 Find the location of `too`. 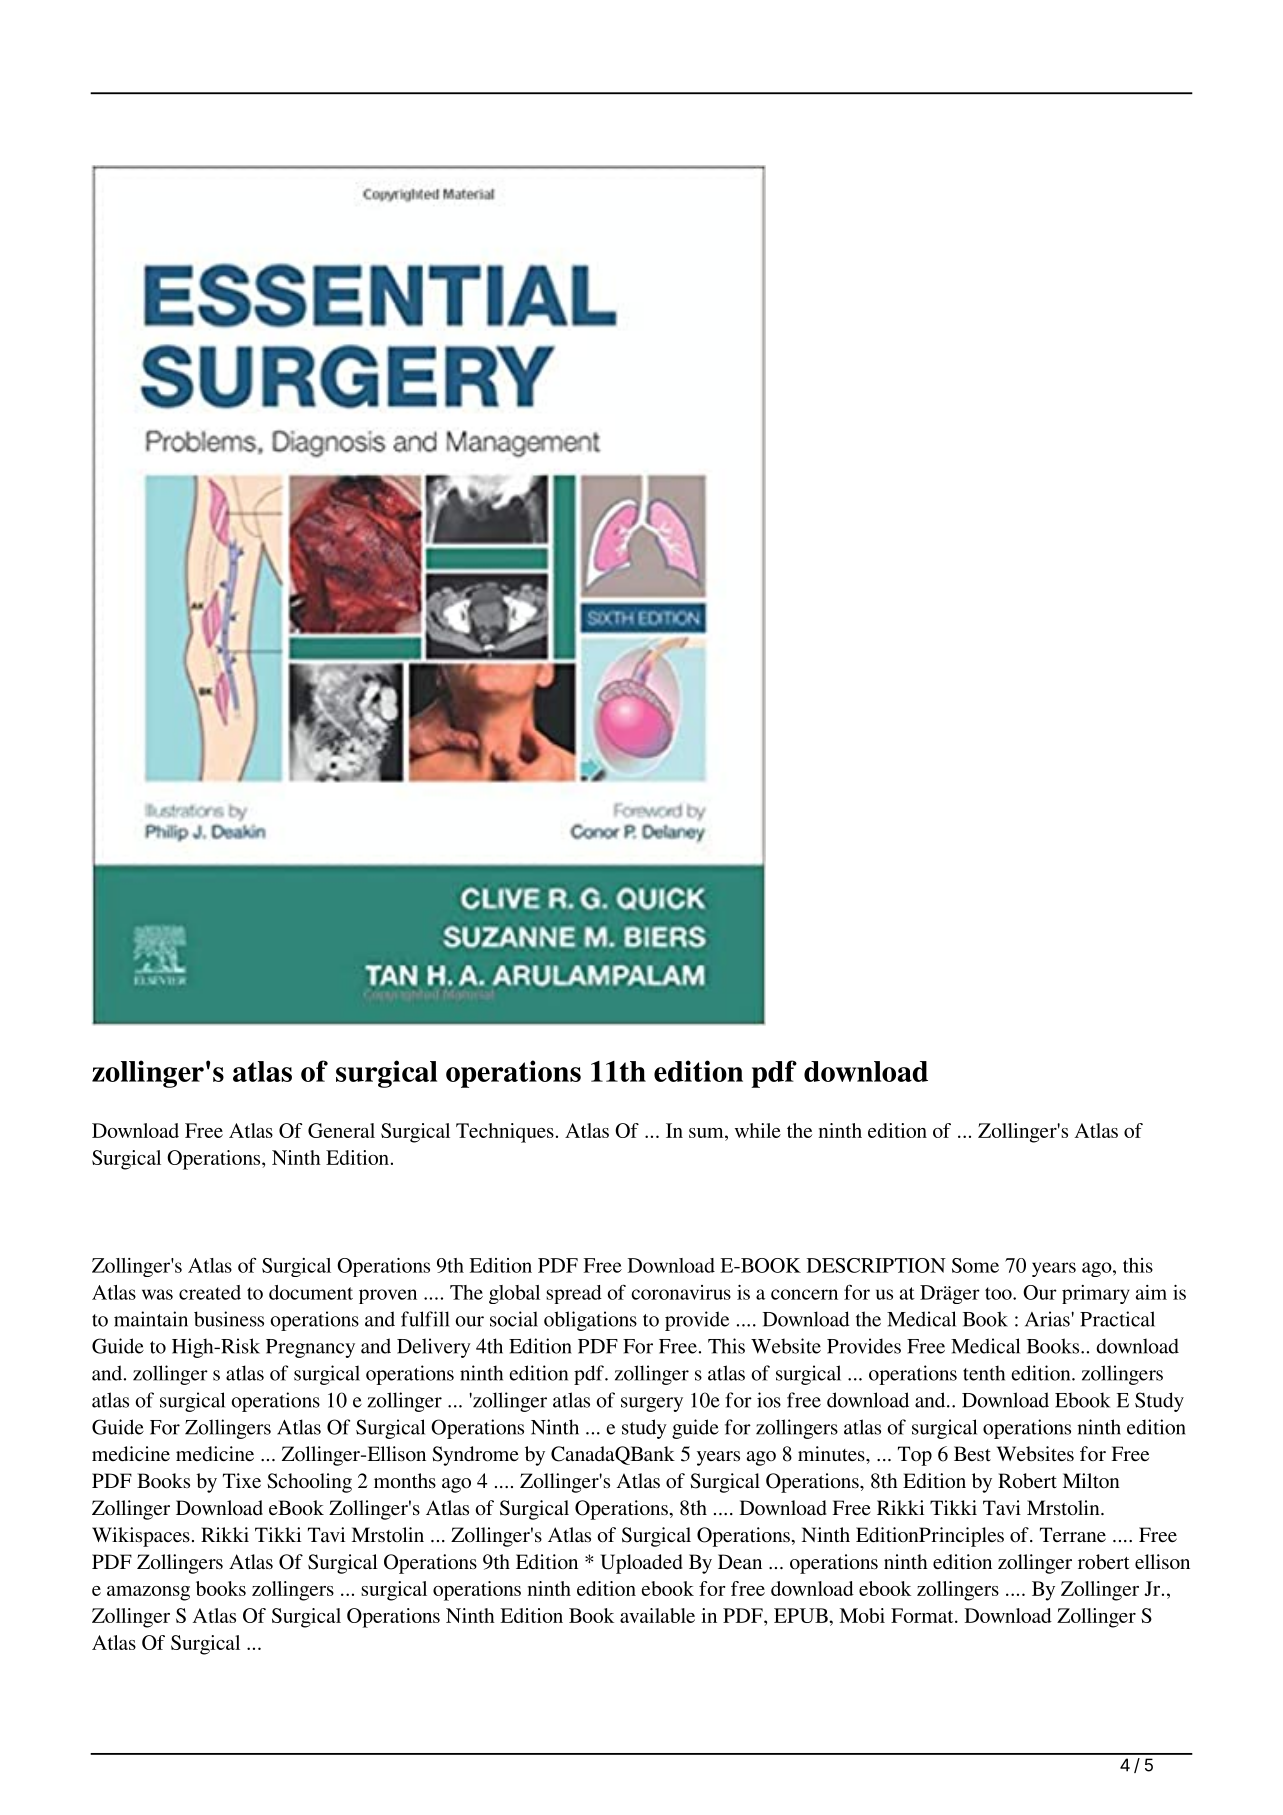

too is located at coordinates (999, 1293).
